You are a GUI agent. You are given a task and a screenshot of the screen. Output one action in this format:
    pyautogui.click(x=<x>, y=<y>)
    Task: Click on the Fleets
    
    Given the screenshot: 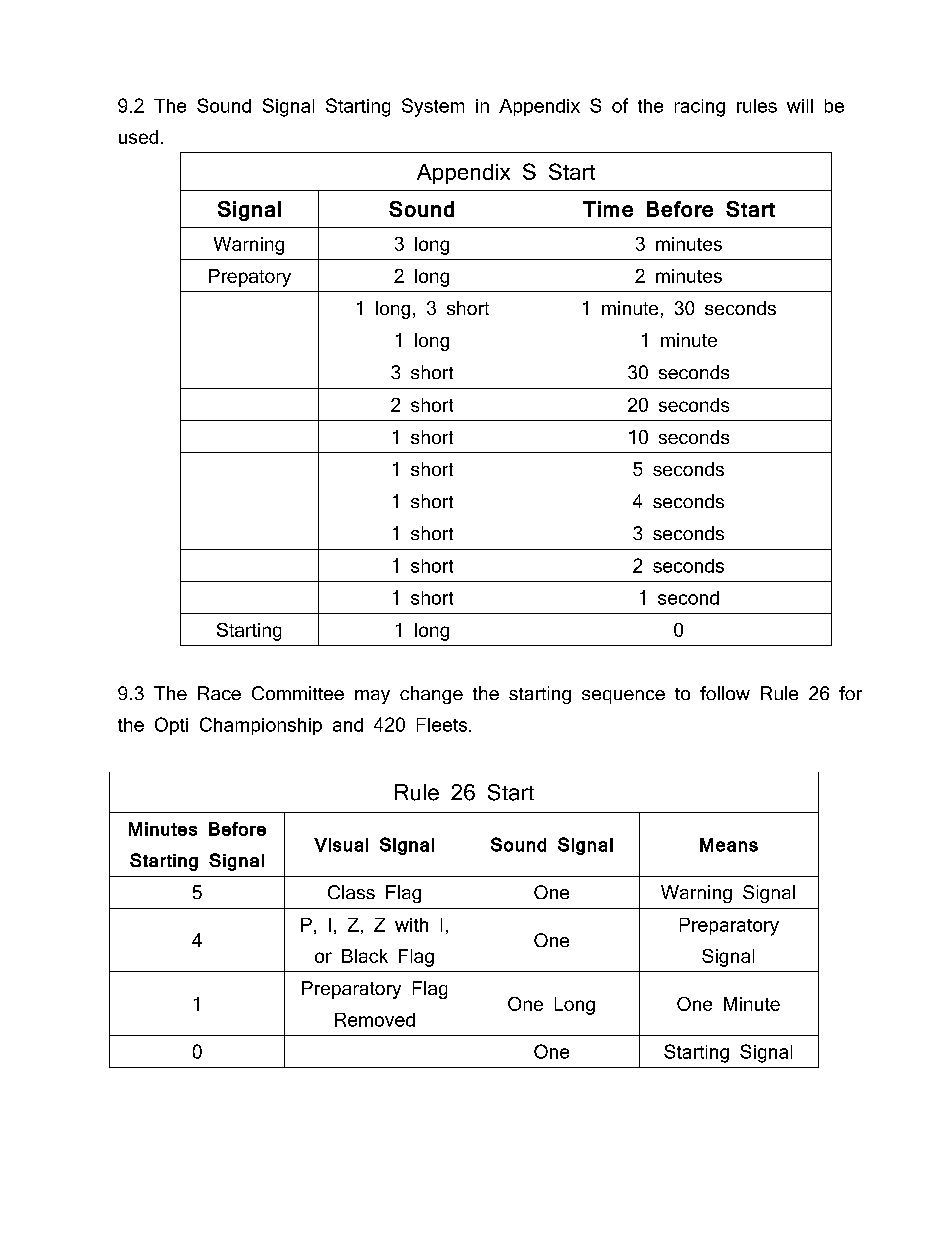 What is the action you would take?
    pyautogui.click(x=443, y=725)
